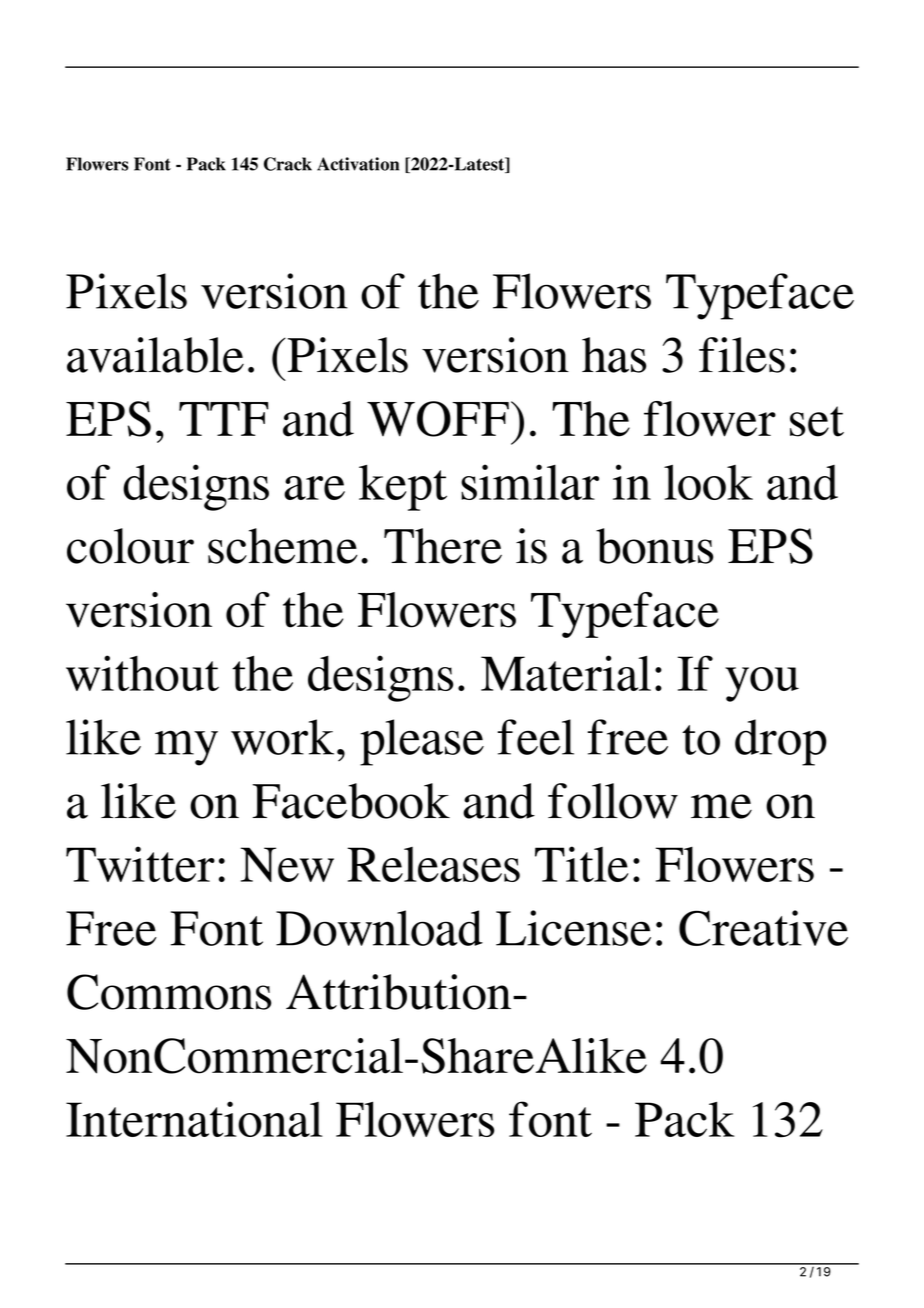 The image size is (924, 1308). Describe the element at coordinates (742, 355) in the document. I see `files` at that location.
